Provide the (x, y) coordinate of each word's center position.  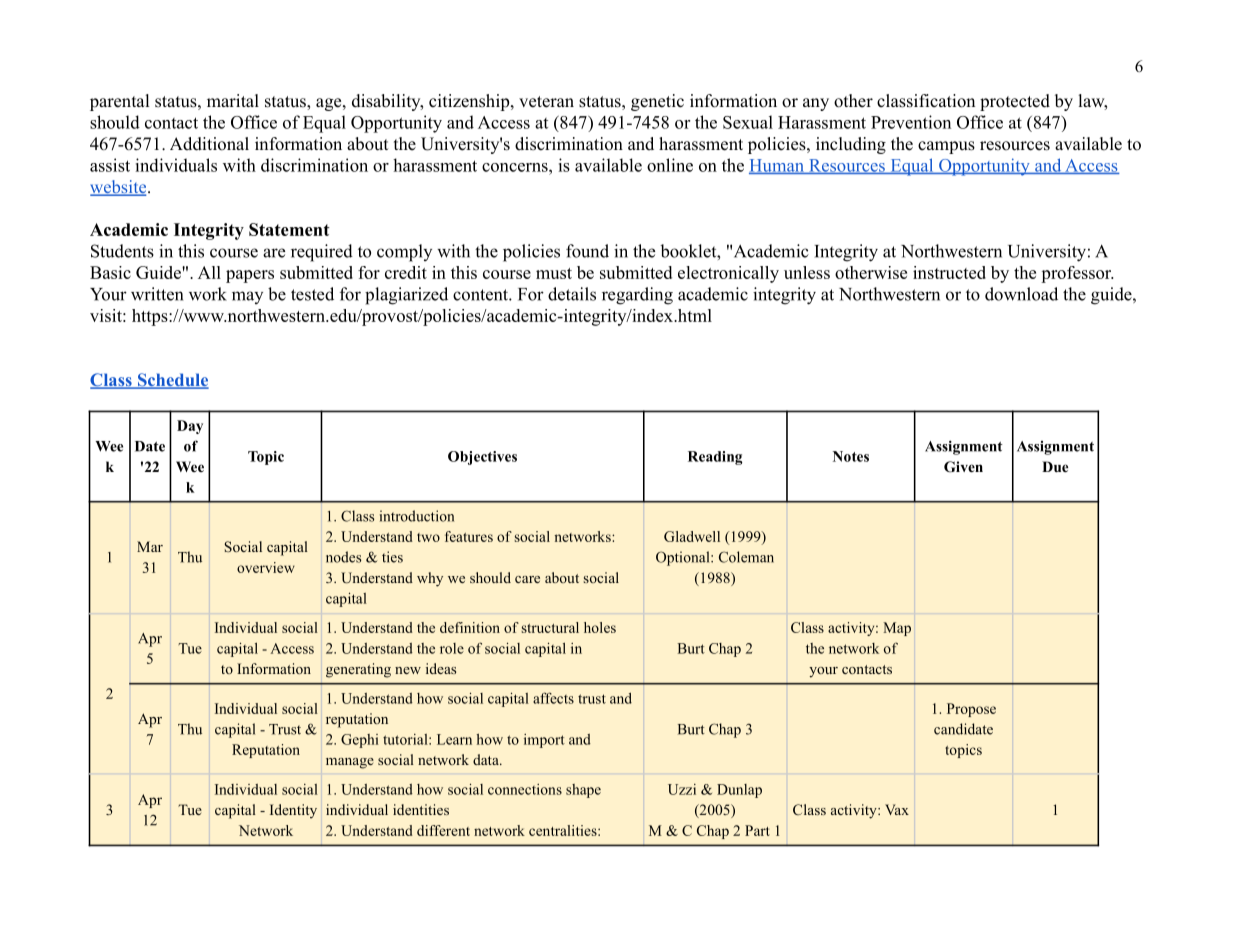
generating (358, 670)
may (247, 297)
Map (897, 629)
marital (233, 100)
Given (963, 467)
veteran (546, 102)
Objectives (482, 458)
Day (190, 427)
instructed (949, 272)
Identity (293, 811)
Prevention (911, 122)
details (572, 294)
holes (600, 627)
